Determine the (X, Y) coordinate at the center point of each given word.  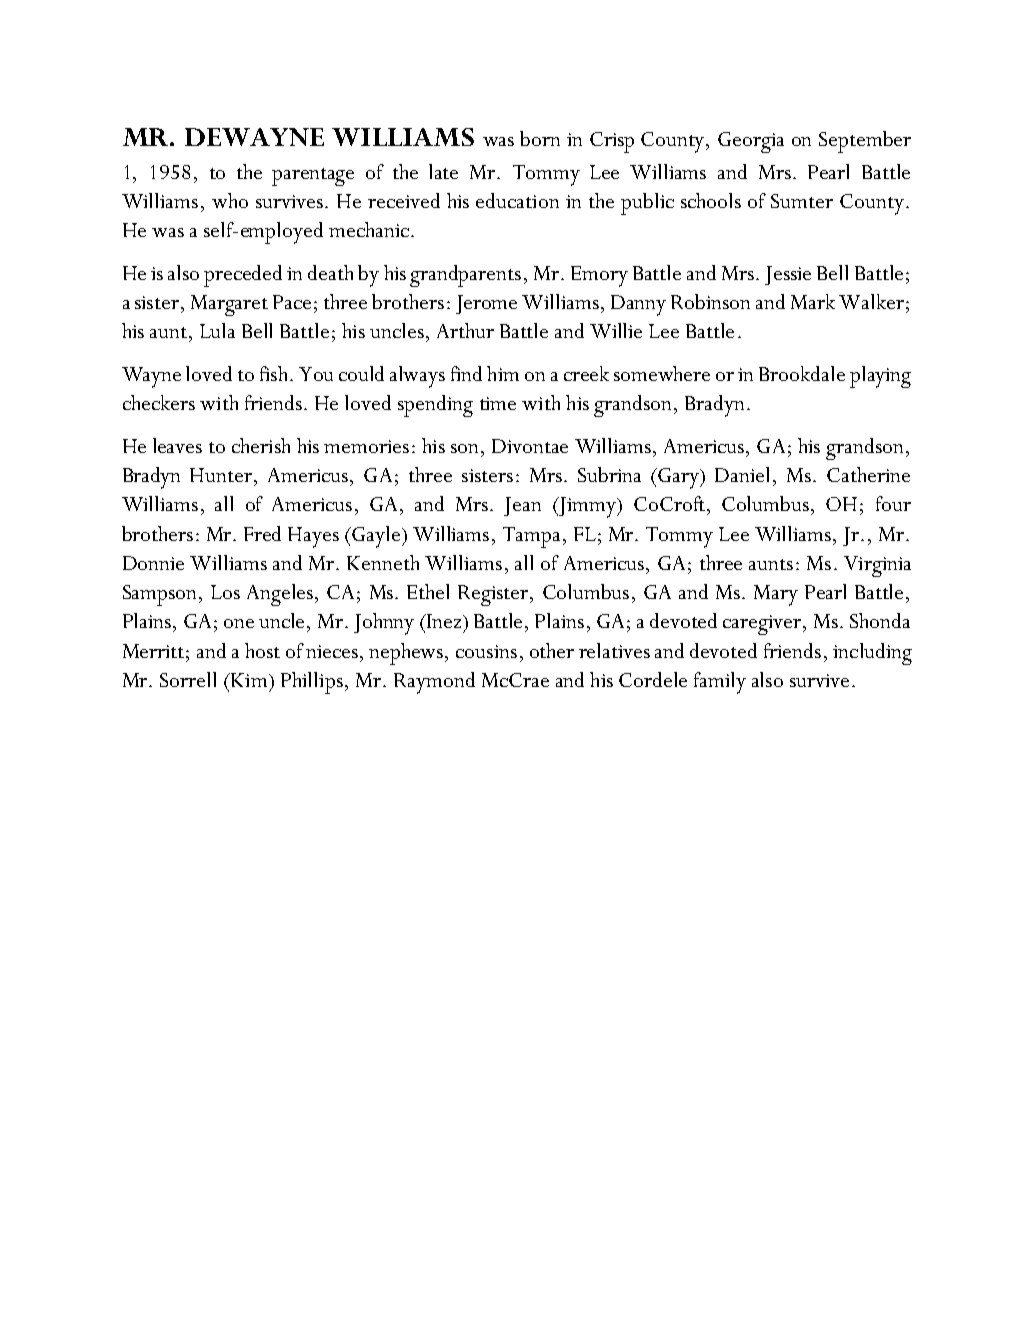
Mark (813, 301)
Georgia (751, 142)
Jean (522, 506)
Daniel (744, 474)
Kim (249, 680)
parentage (313, 177)
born (540, 138)
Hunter (222, 475)
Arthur (465, 330)
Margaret (229, 305)
